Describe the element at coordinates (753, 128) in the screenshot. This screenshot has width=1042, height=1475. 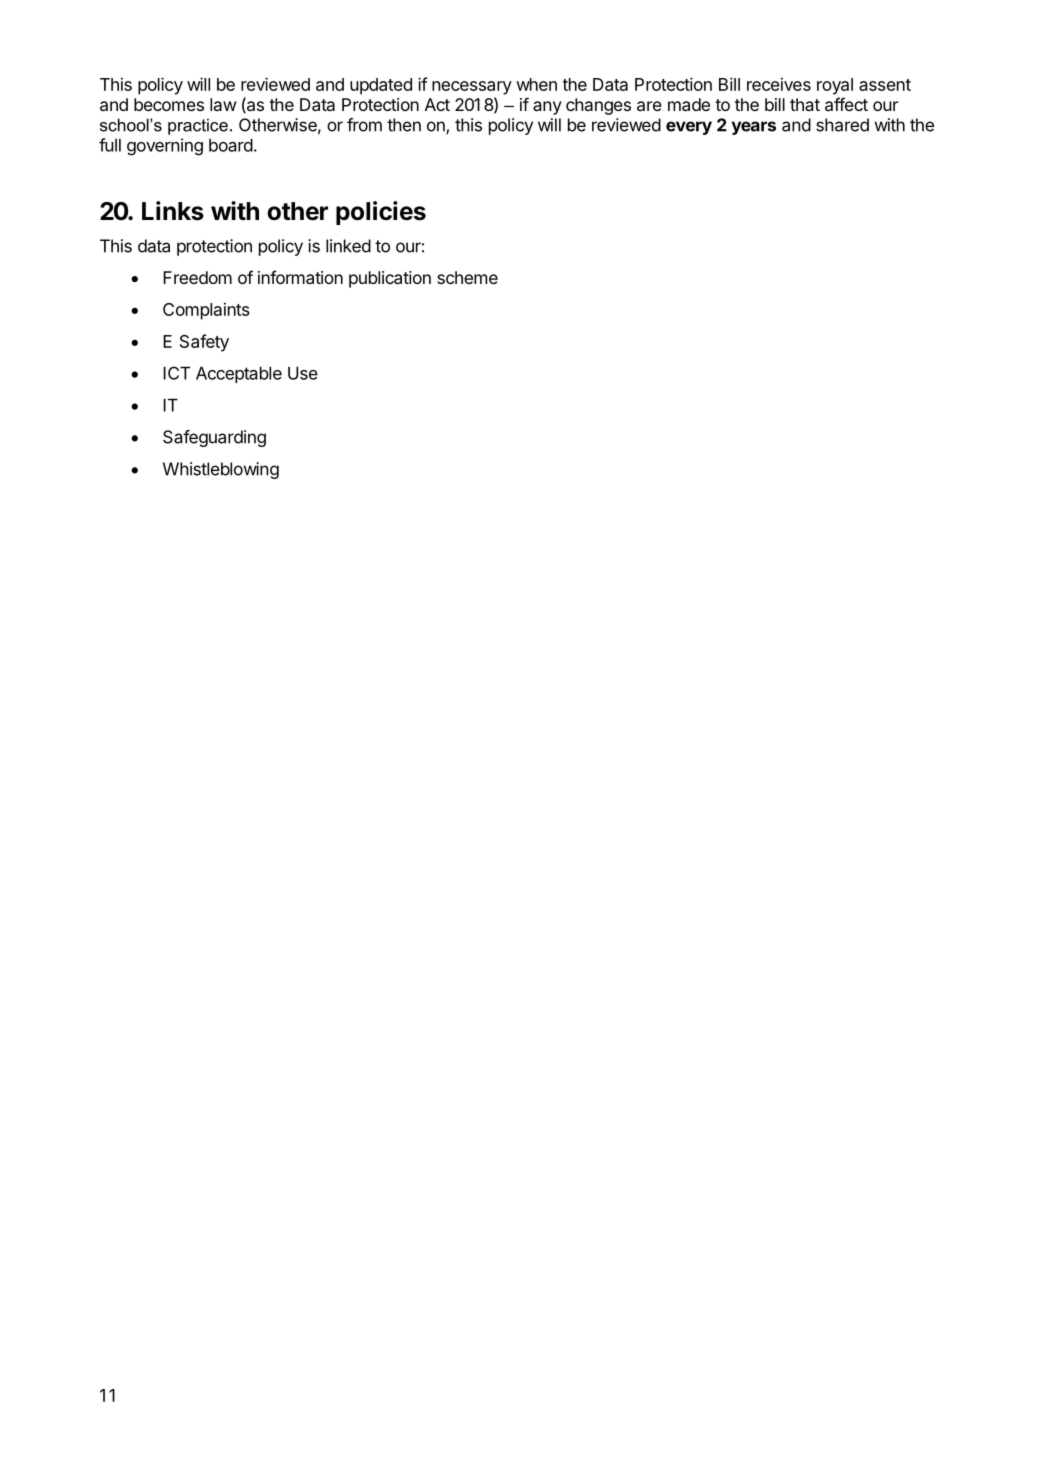
I see `years` at that location.
